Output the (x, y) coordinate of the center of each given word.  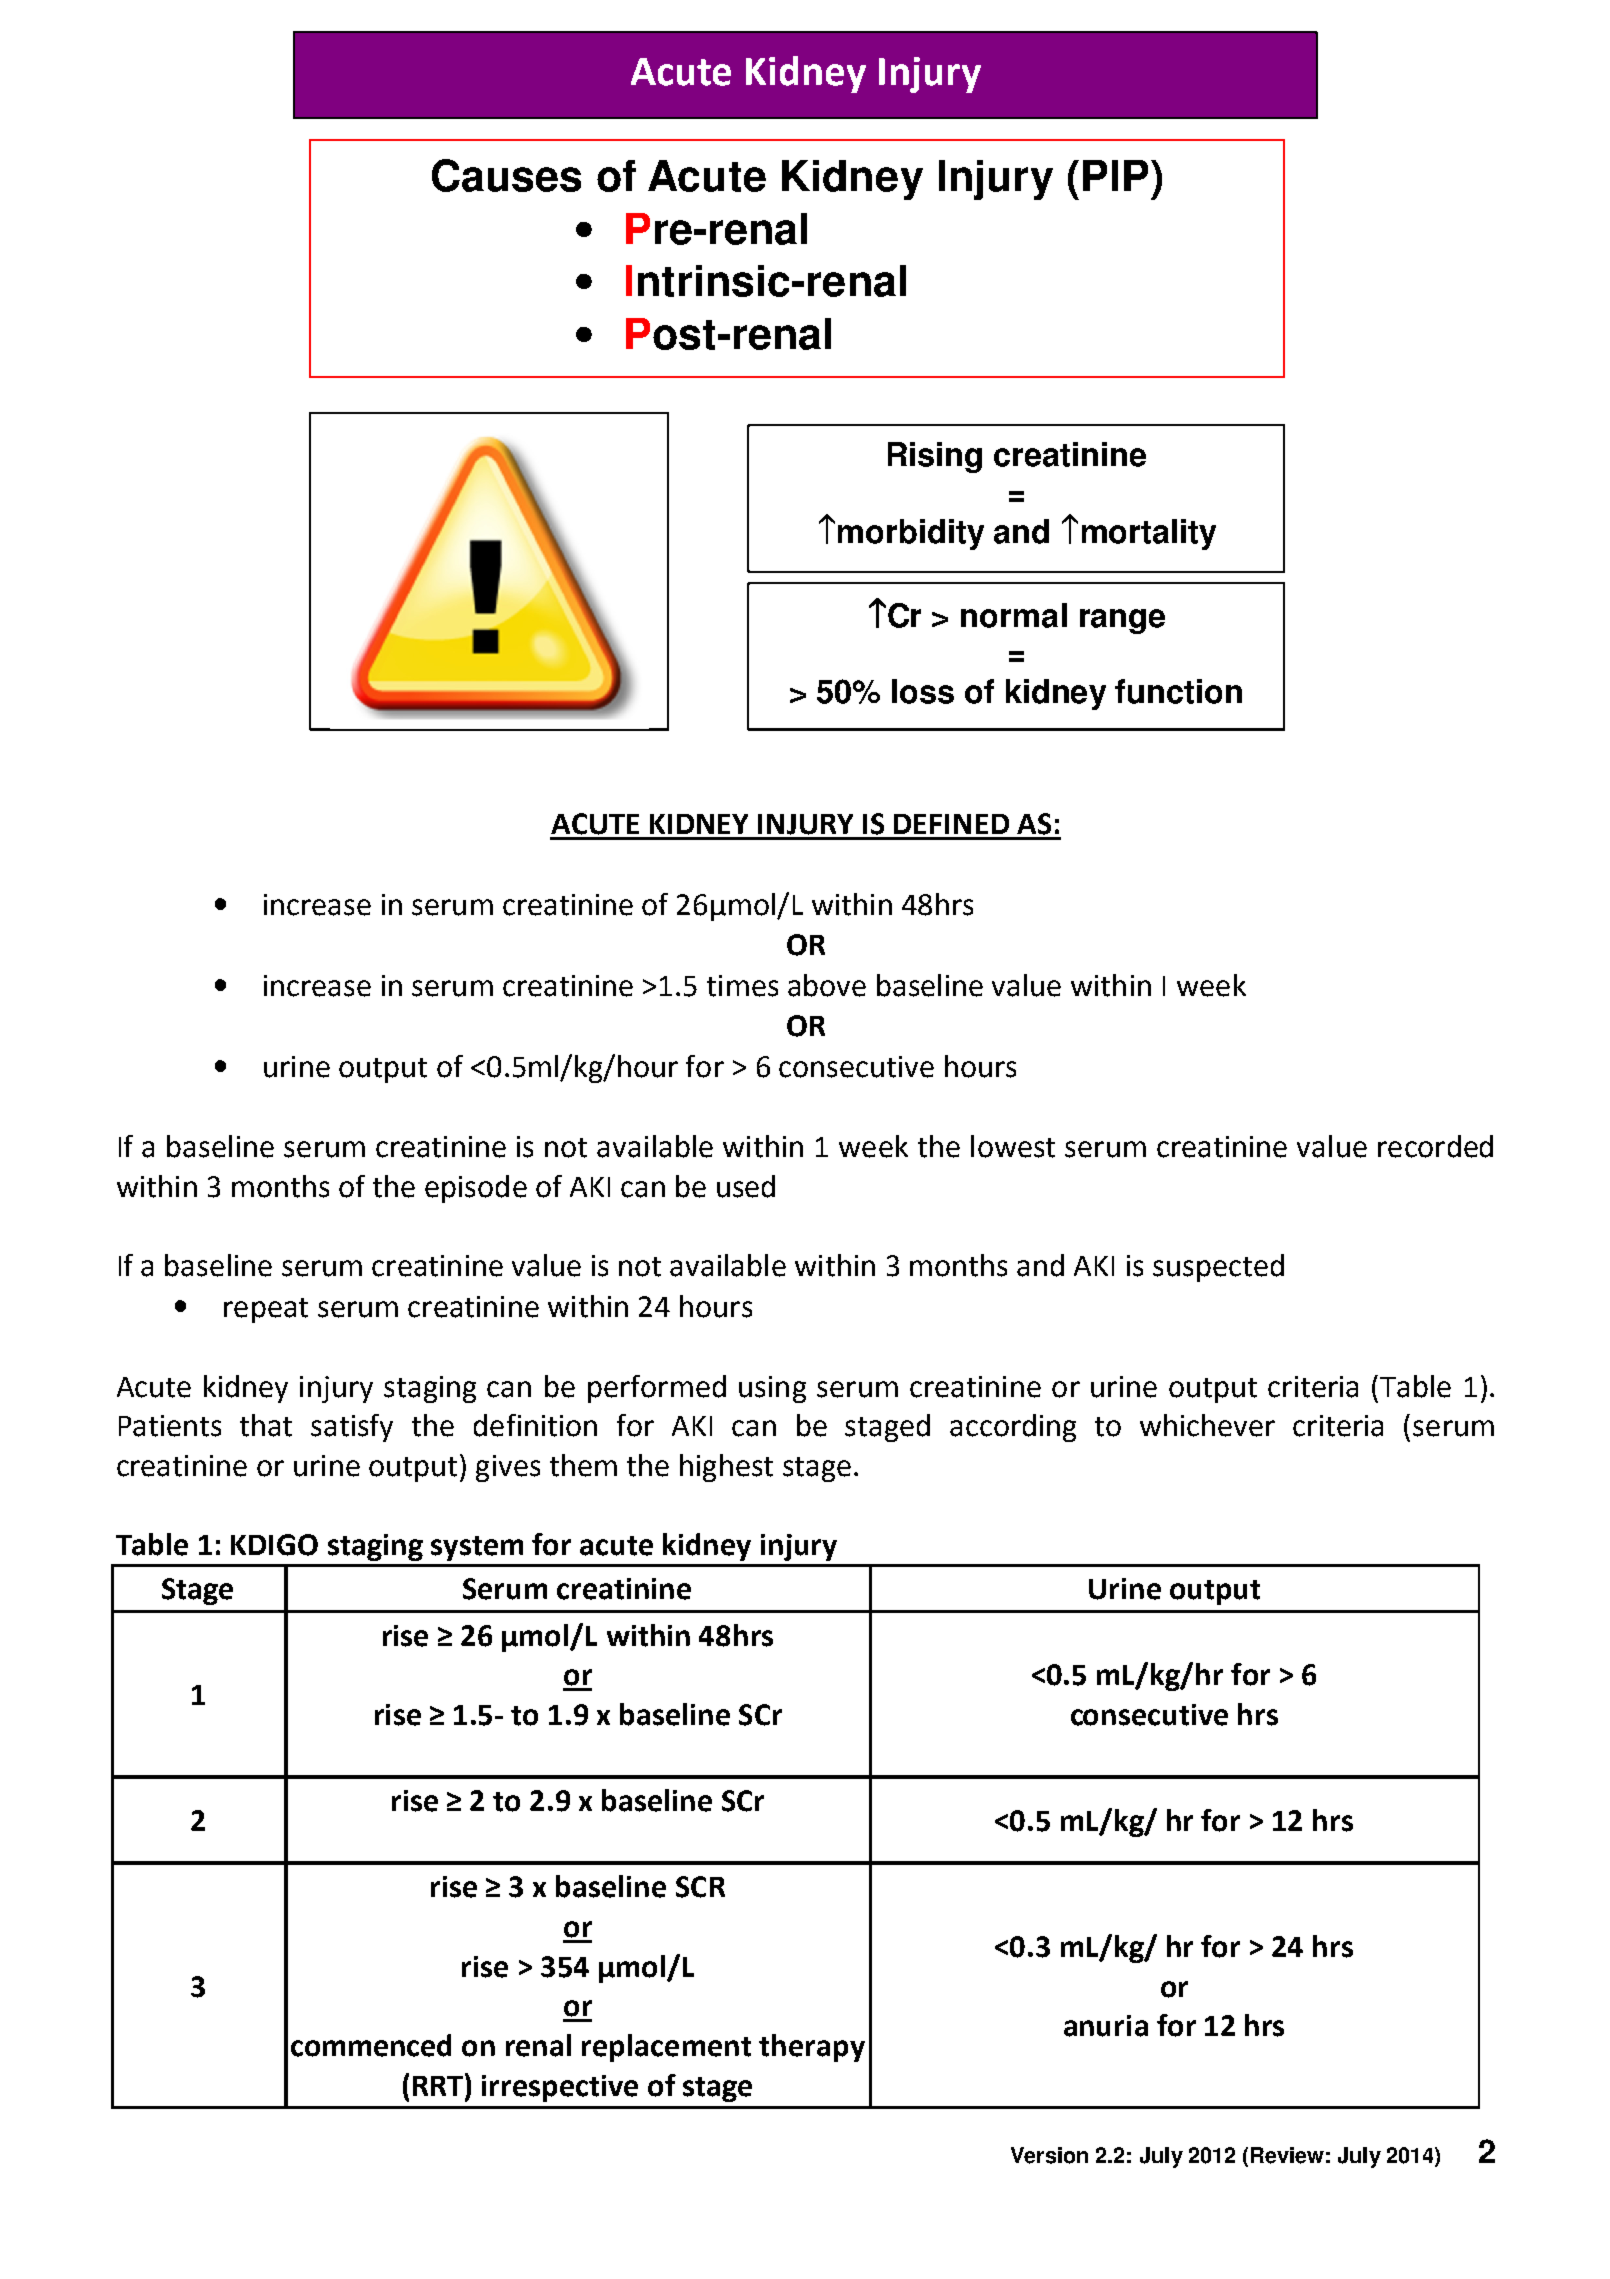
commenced (371, 2045)
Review (1287, 2155)
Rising (935, 457)
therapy (812, 2048)
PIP (1115, 175)
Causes (506, 175)
